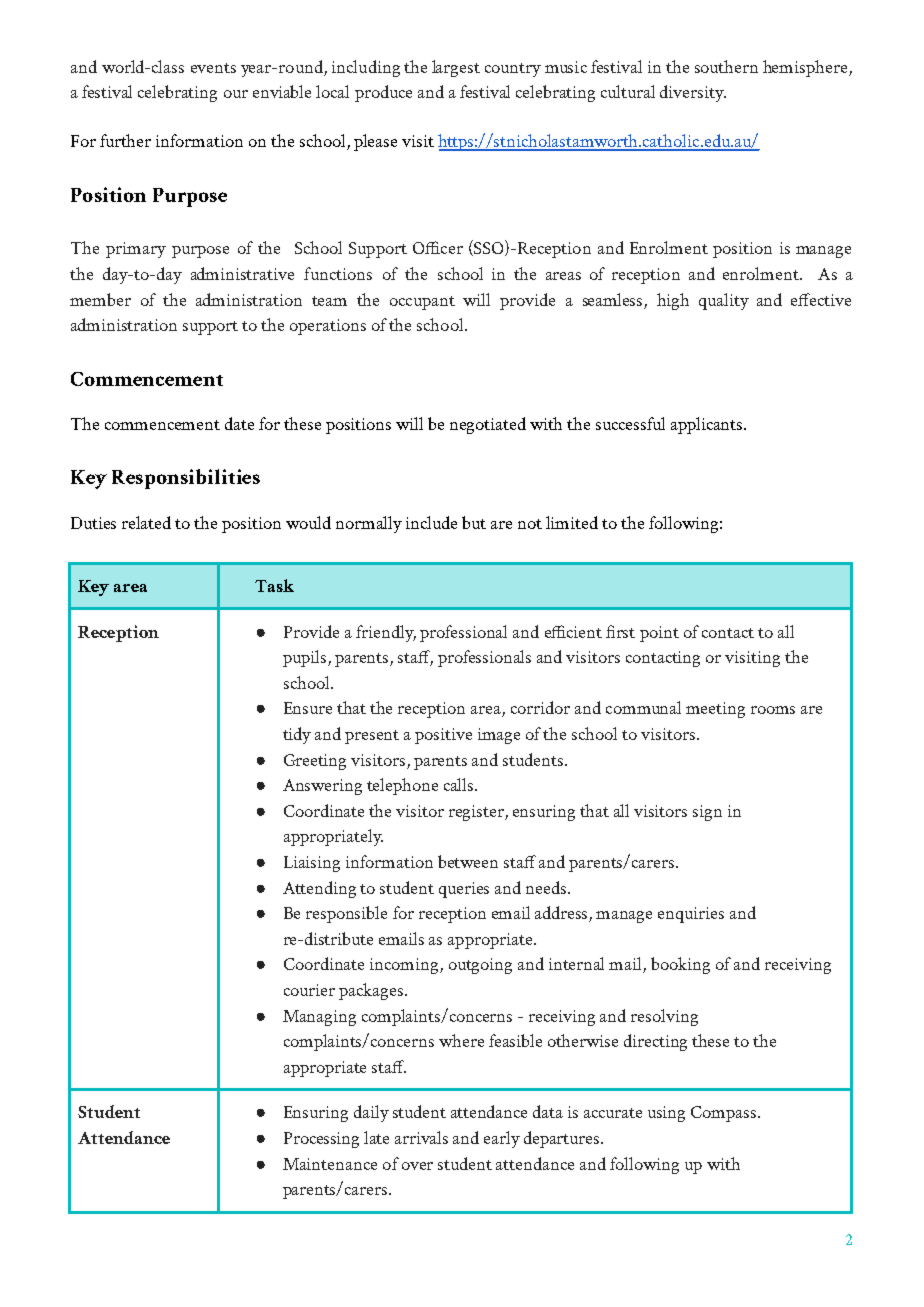  I want to click on Task, so click(274, 585).
